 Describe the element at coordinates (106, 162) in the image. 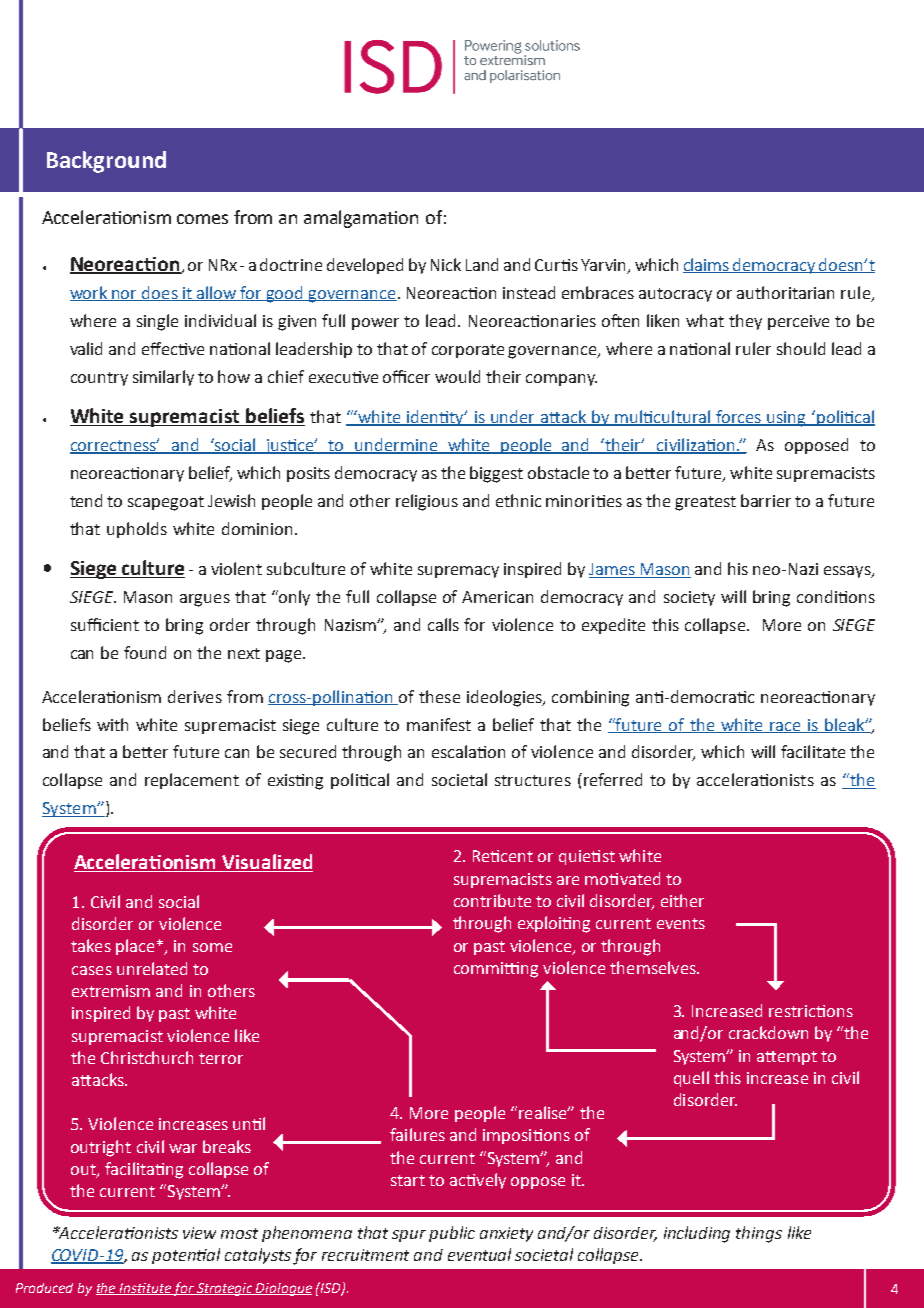

I see `Background` at that location.
